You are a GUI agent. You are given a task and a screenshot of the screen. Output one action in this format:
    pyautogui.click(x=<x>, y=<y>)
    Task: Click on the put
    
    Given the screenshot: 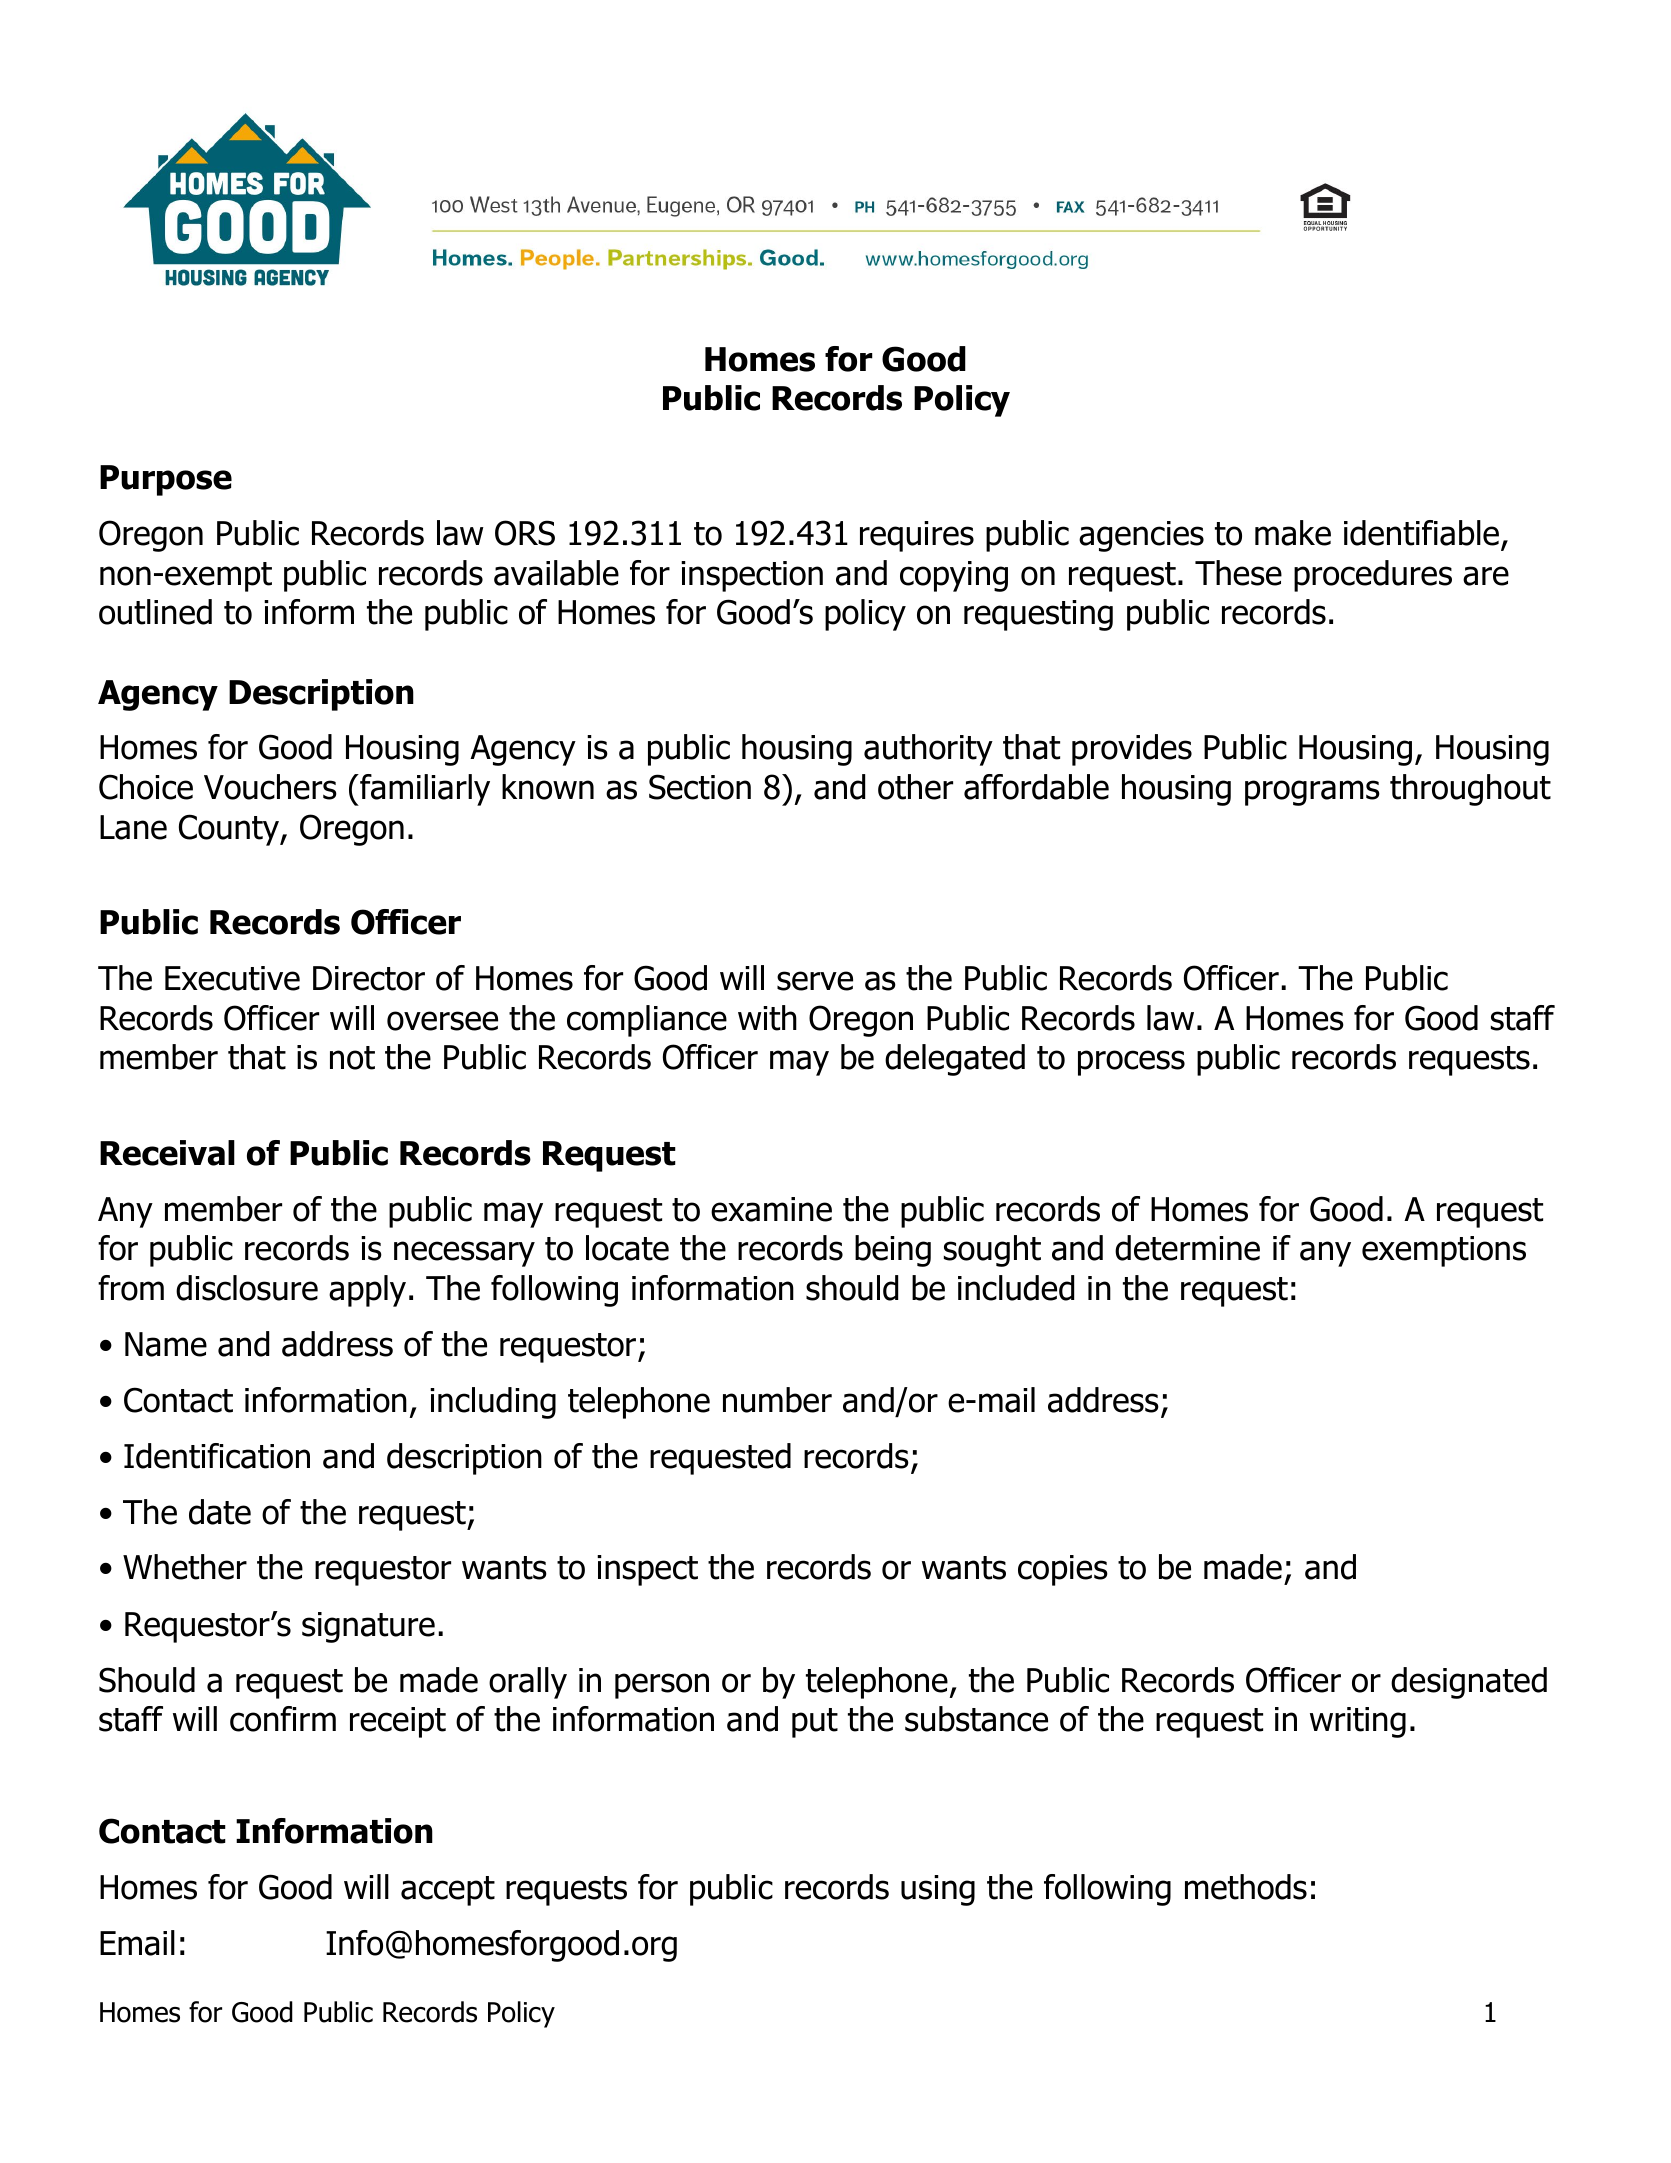 What is the action you would take?
    pyautogui.click(x=815, y=1723)
